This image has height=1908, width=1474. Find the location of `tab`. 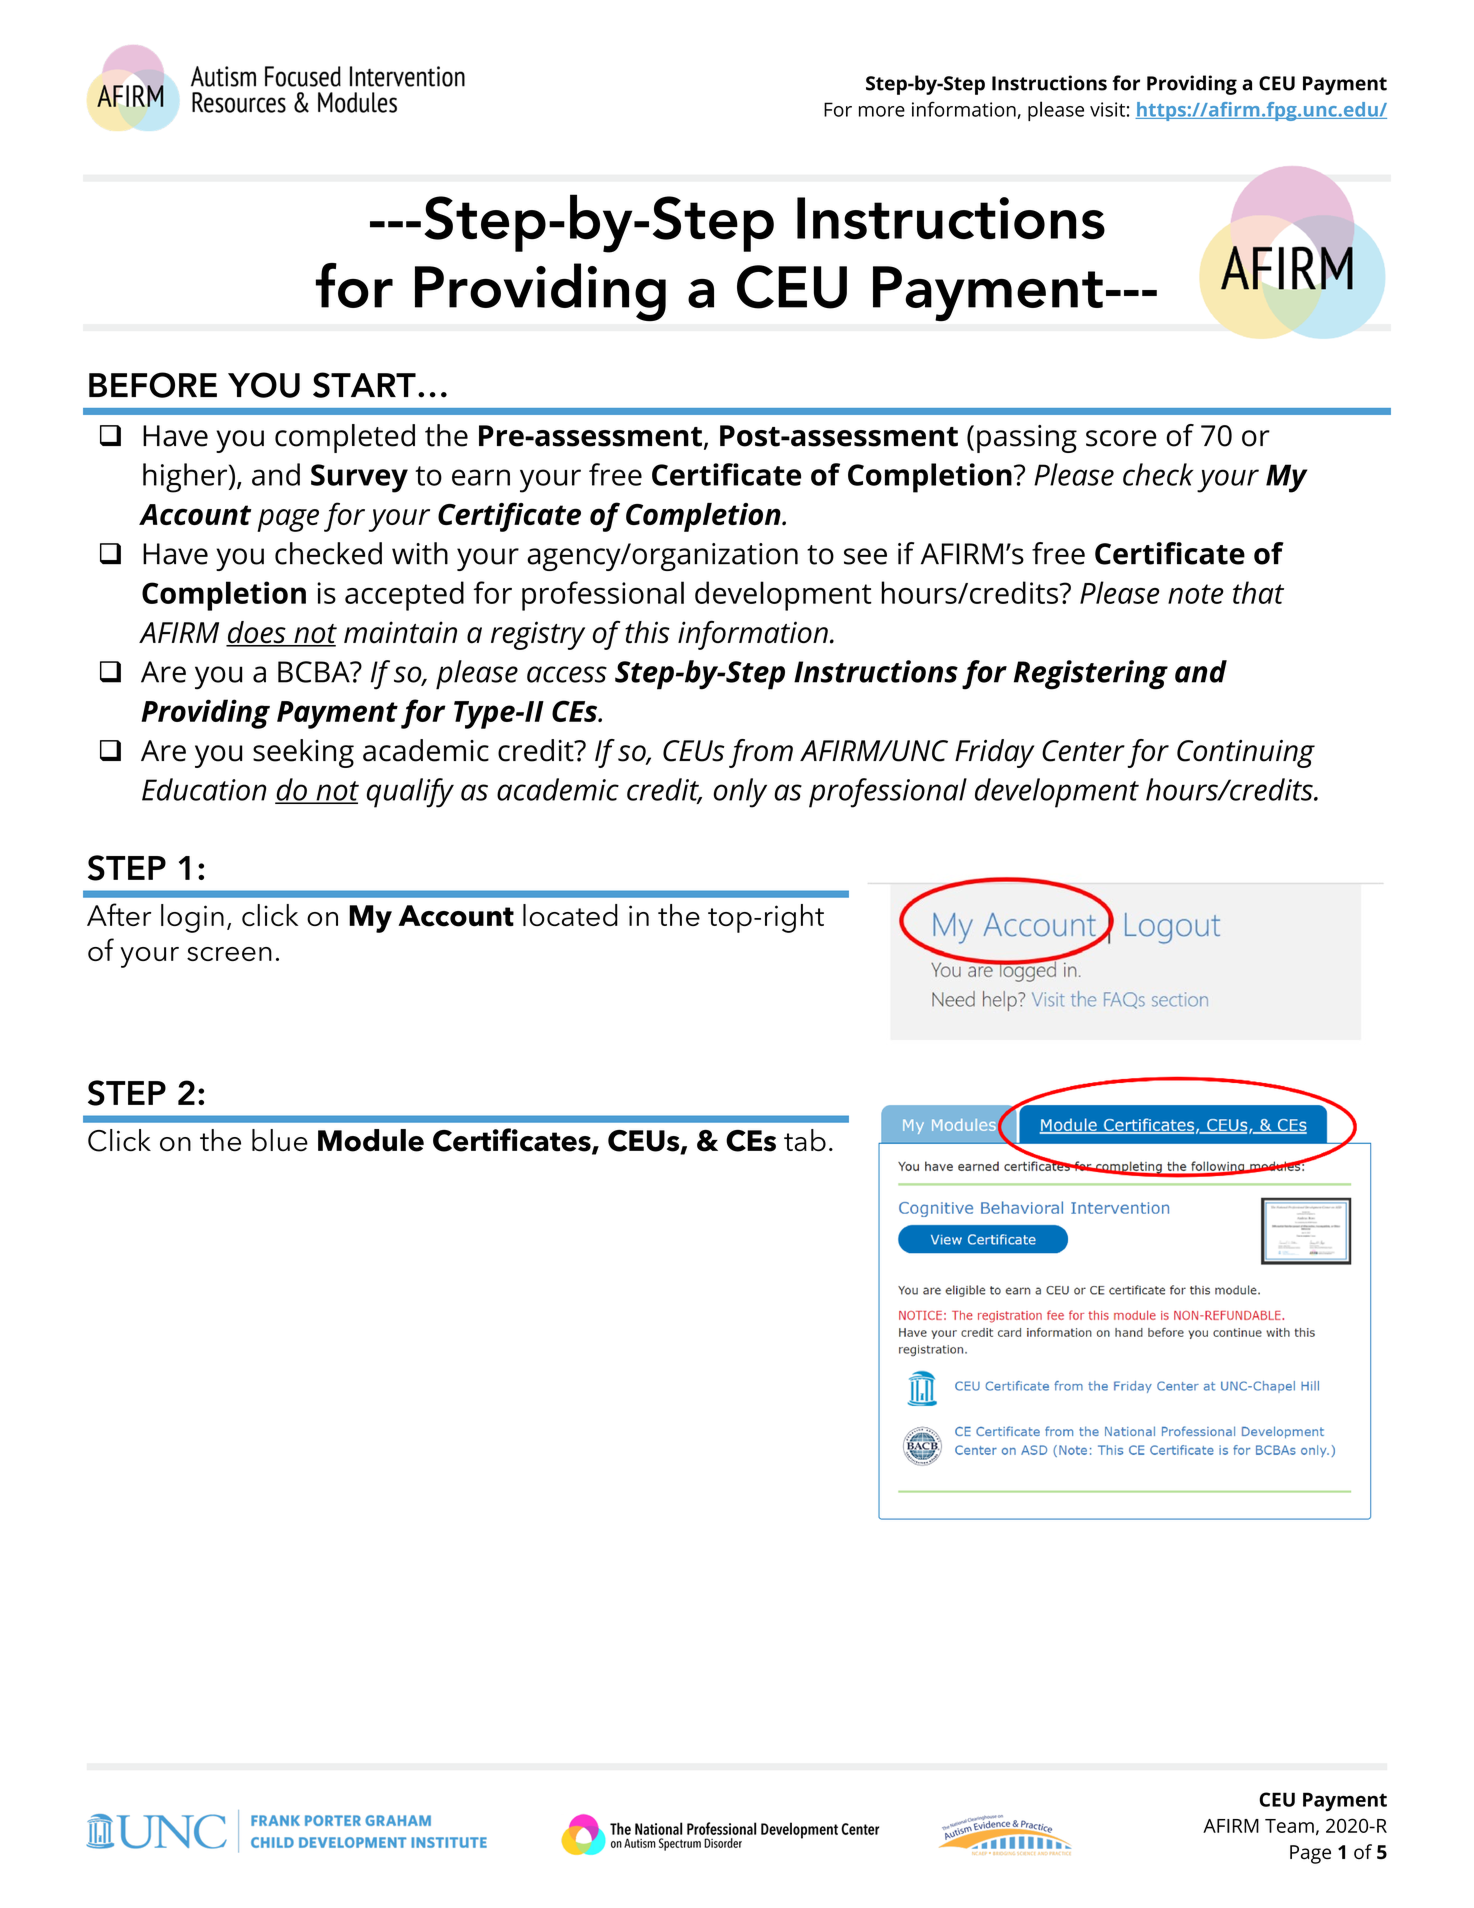

tab is located at coordinates (805, 1140).
